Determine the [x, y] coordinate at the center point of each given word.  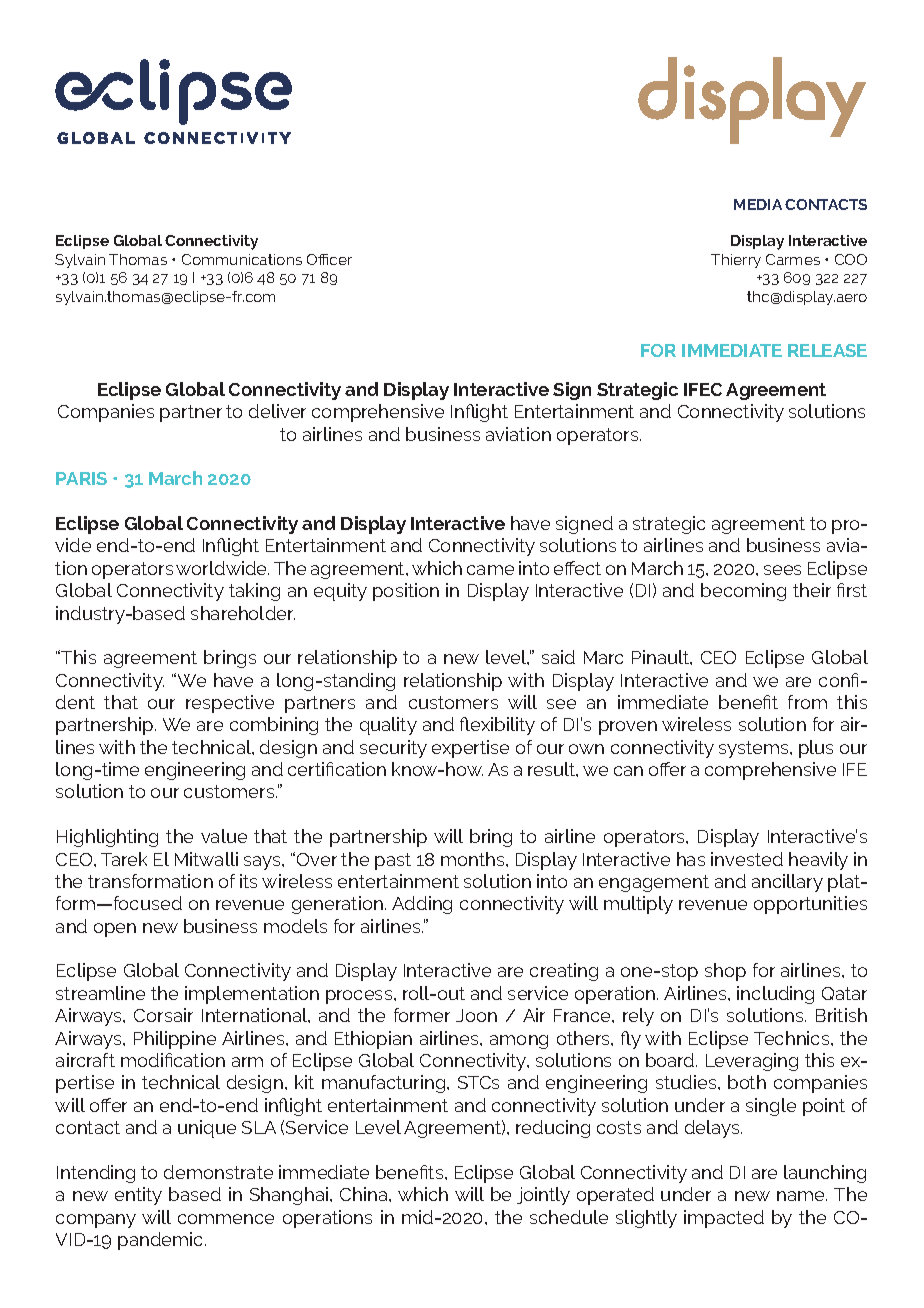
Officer [329, 259]
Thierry [736, 261]
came [490, 570]
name [802, 1196]
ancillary [787, 883]
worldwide [222, 568]
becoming [743, 592]
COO [851, 259]
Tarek [124, 859]
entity [138, 1196]
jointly [543, 1196]
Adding [422, 905]
